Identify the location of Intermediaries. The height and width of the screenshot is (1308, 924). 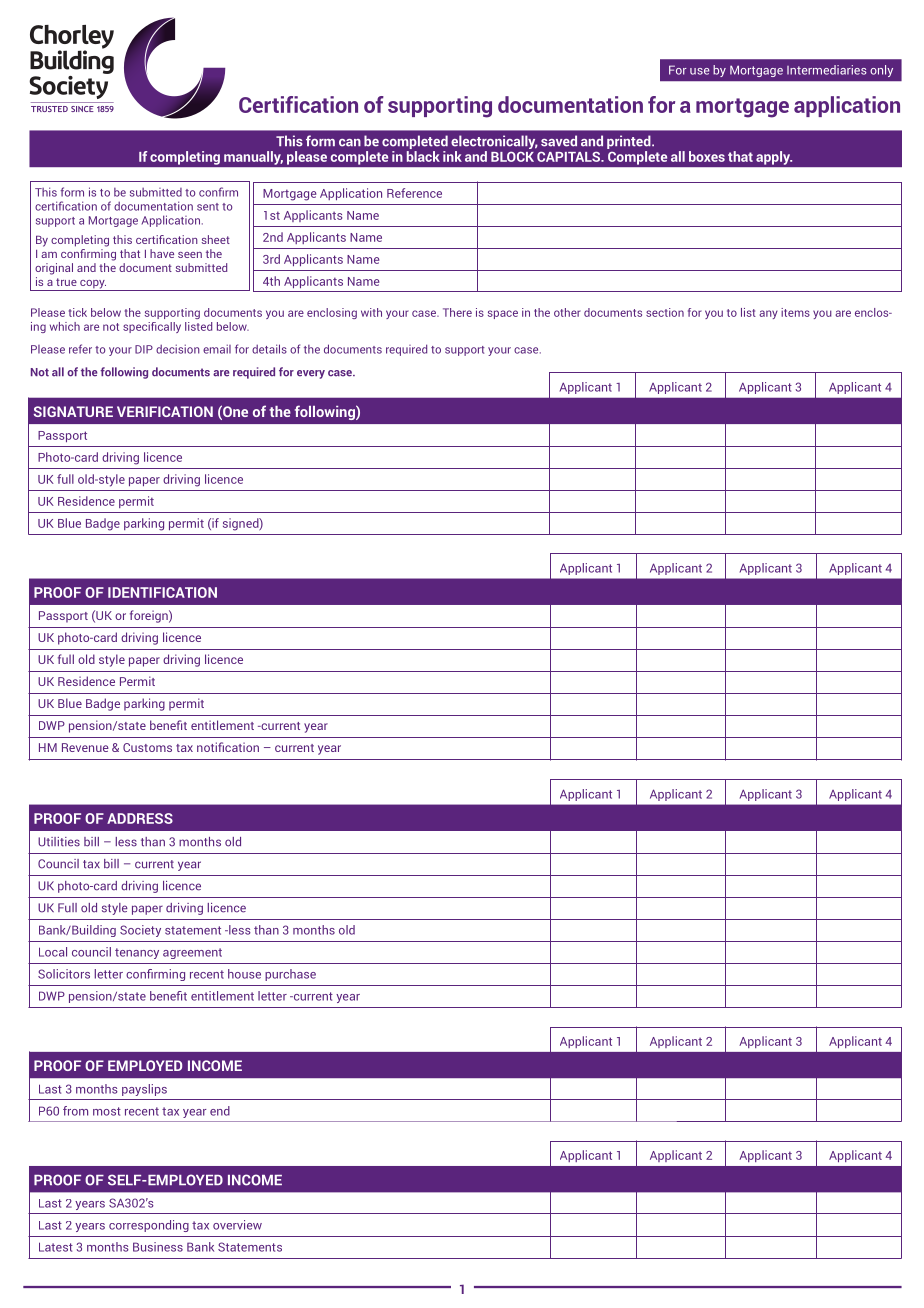
(827, 70).
